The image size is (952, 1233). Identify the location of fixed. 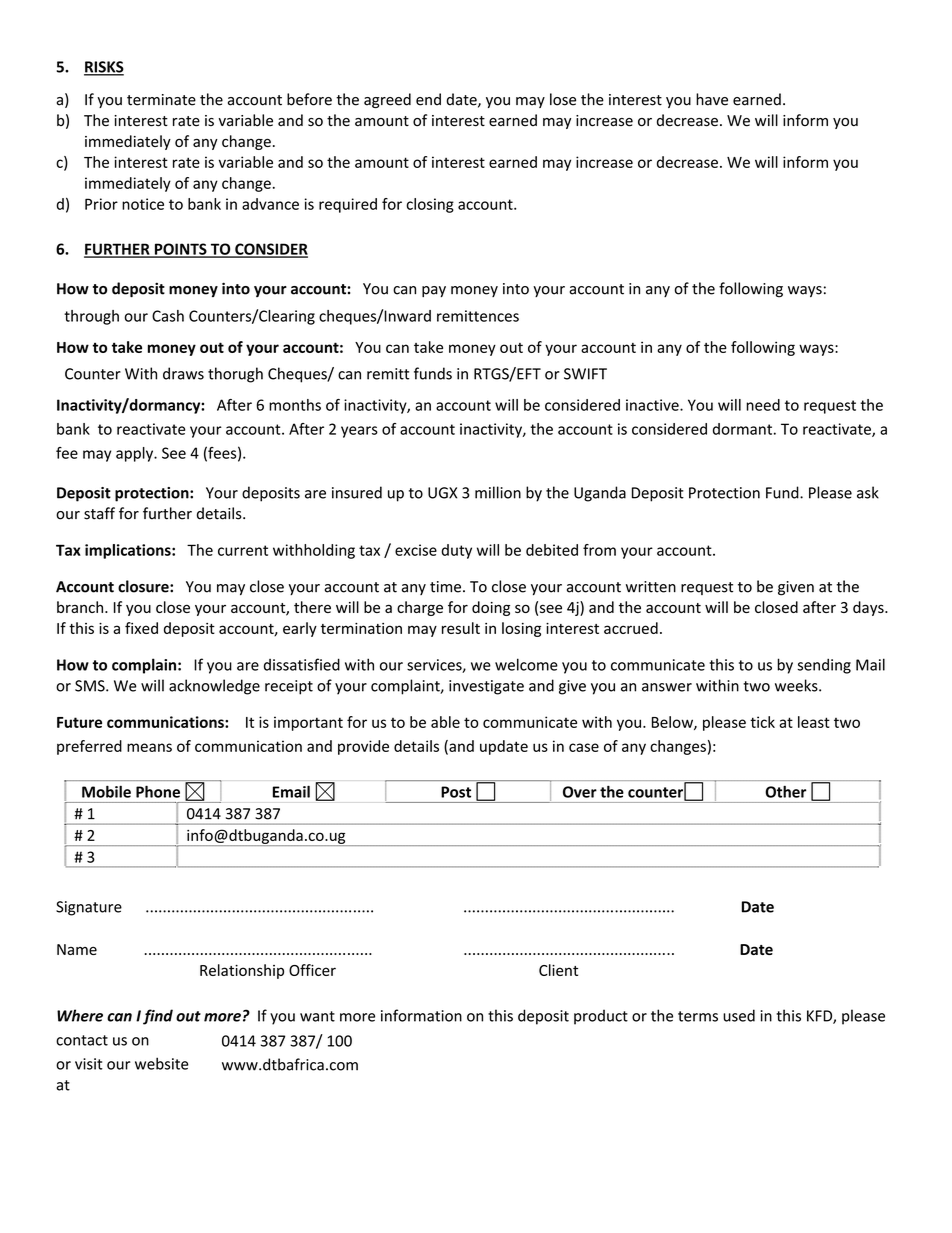
(141, 628).
